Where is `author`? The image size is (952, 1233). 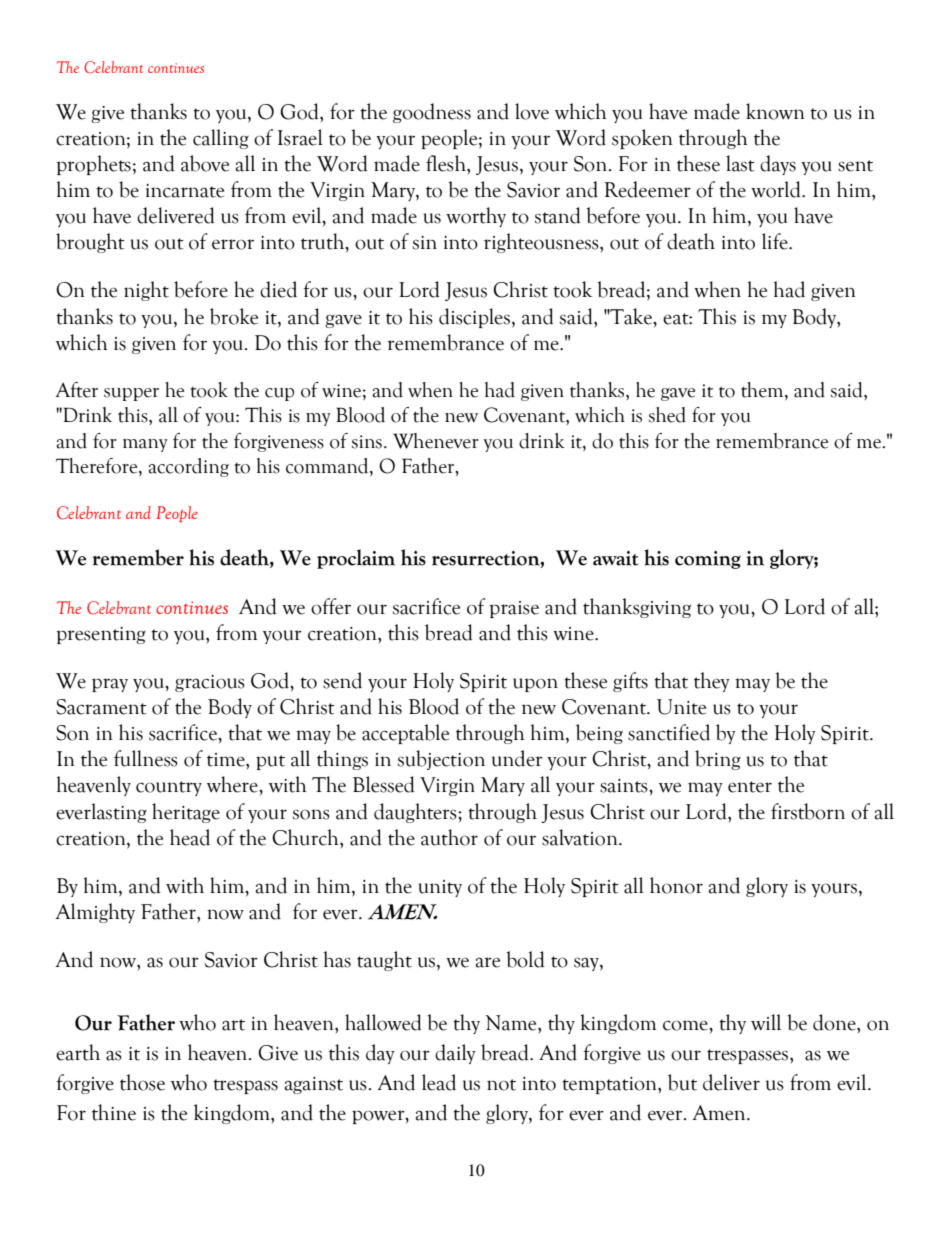
author is located at coordinates (449, 837).
